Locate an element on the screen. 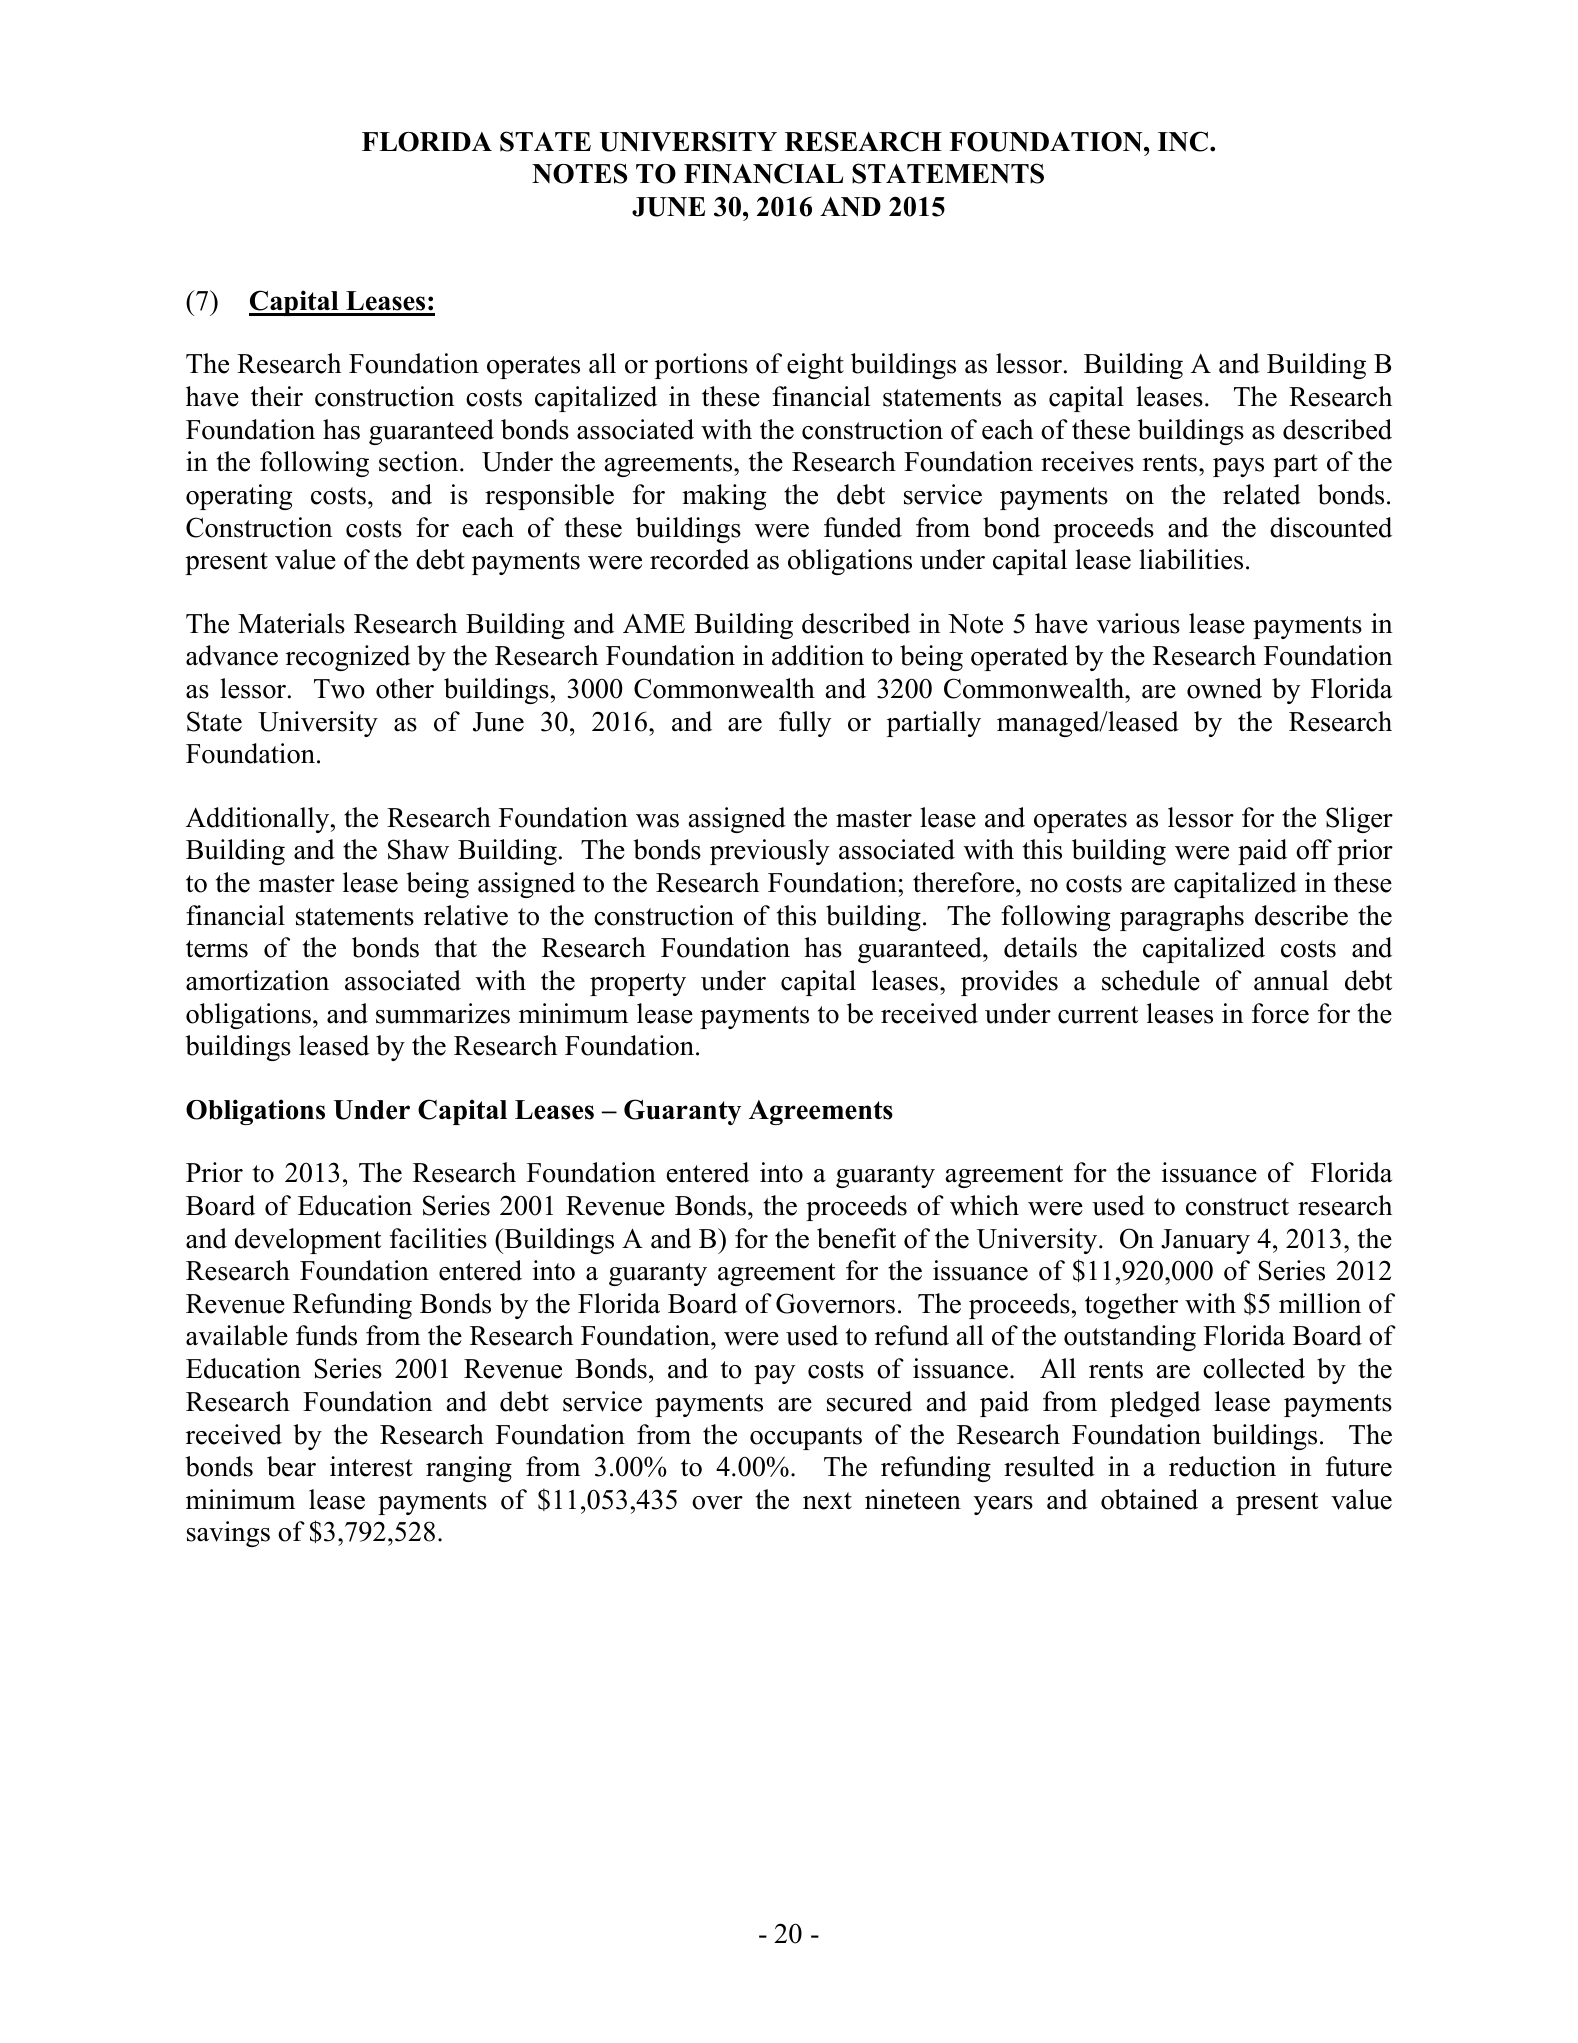  making is located at coordinates (724, 497).
